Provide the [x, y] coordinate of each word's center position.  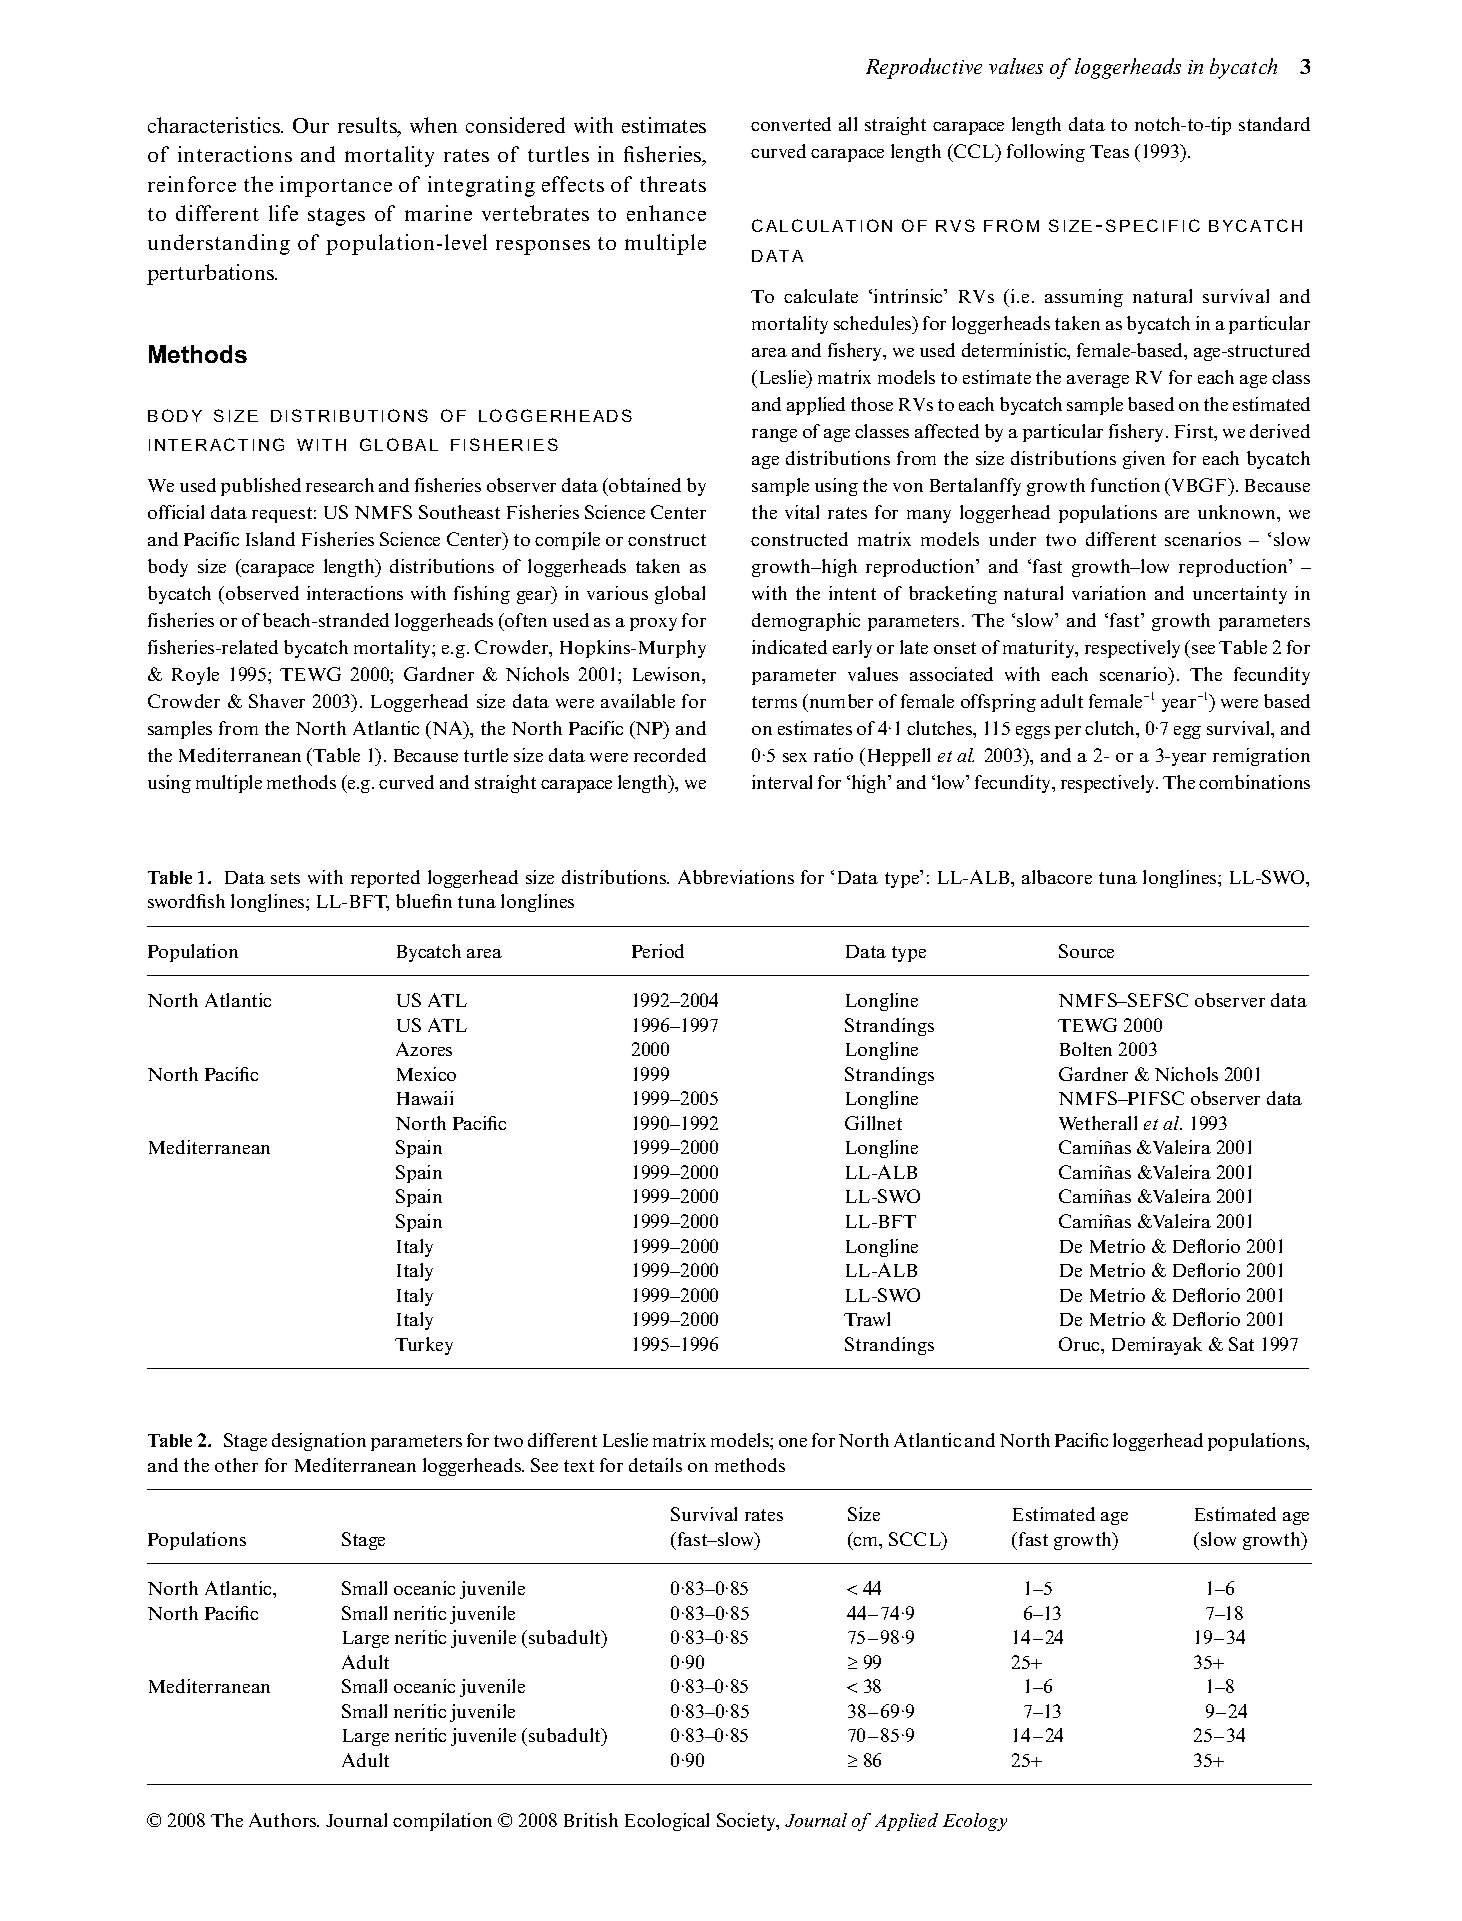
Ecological [667, 1822]
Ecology [975, 1822]
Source [1086, 951]
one [793, 1442]
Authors [284, 1820]
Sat [1241, 1344]
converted [791, 124]
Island [270, 539]
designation [319, 1442]
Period [658, 951]
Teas [1109, 151]
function [1125, 485]
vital [802, 512]
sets [285, 878]
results [368, 126]
